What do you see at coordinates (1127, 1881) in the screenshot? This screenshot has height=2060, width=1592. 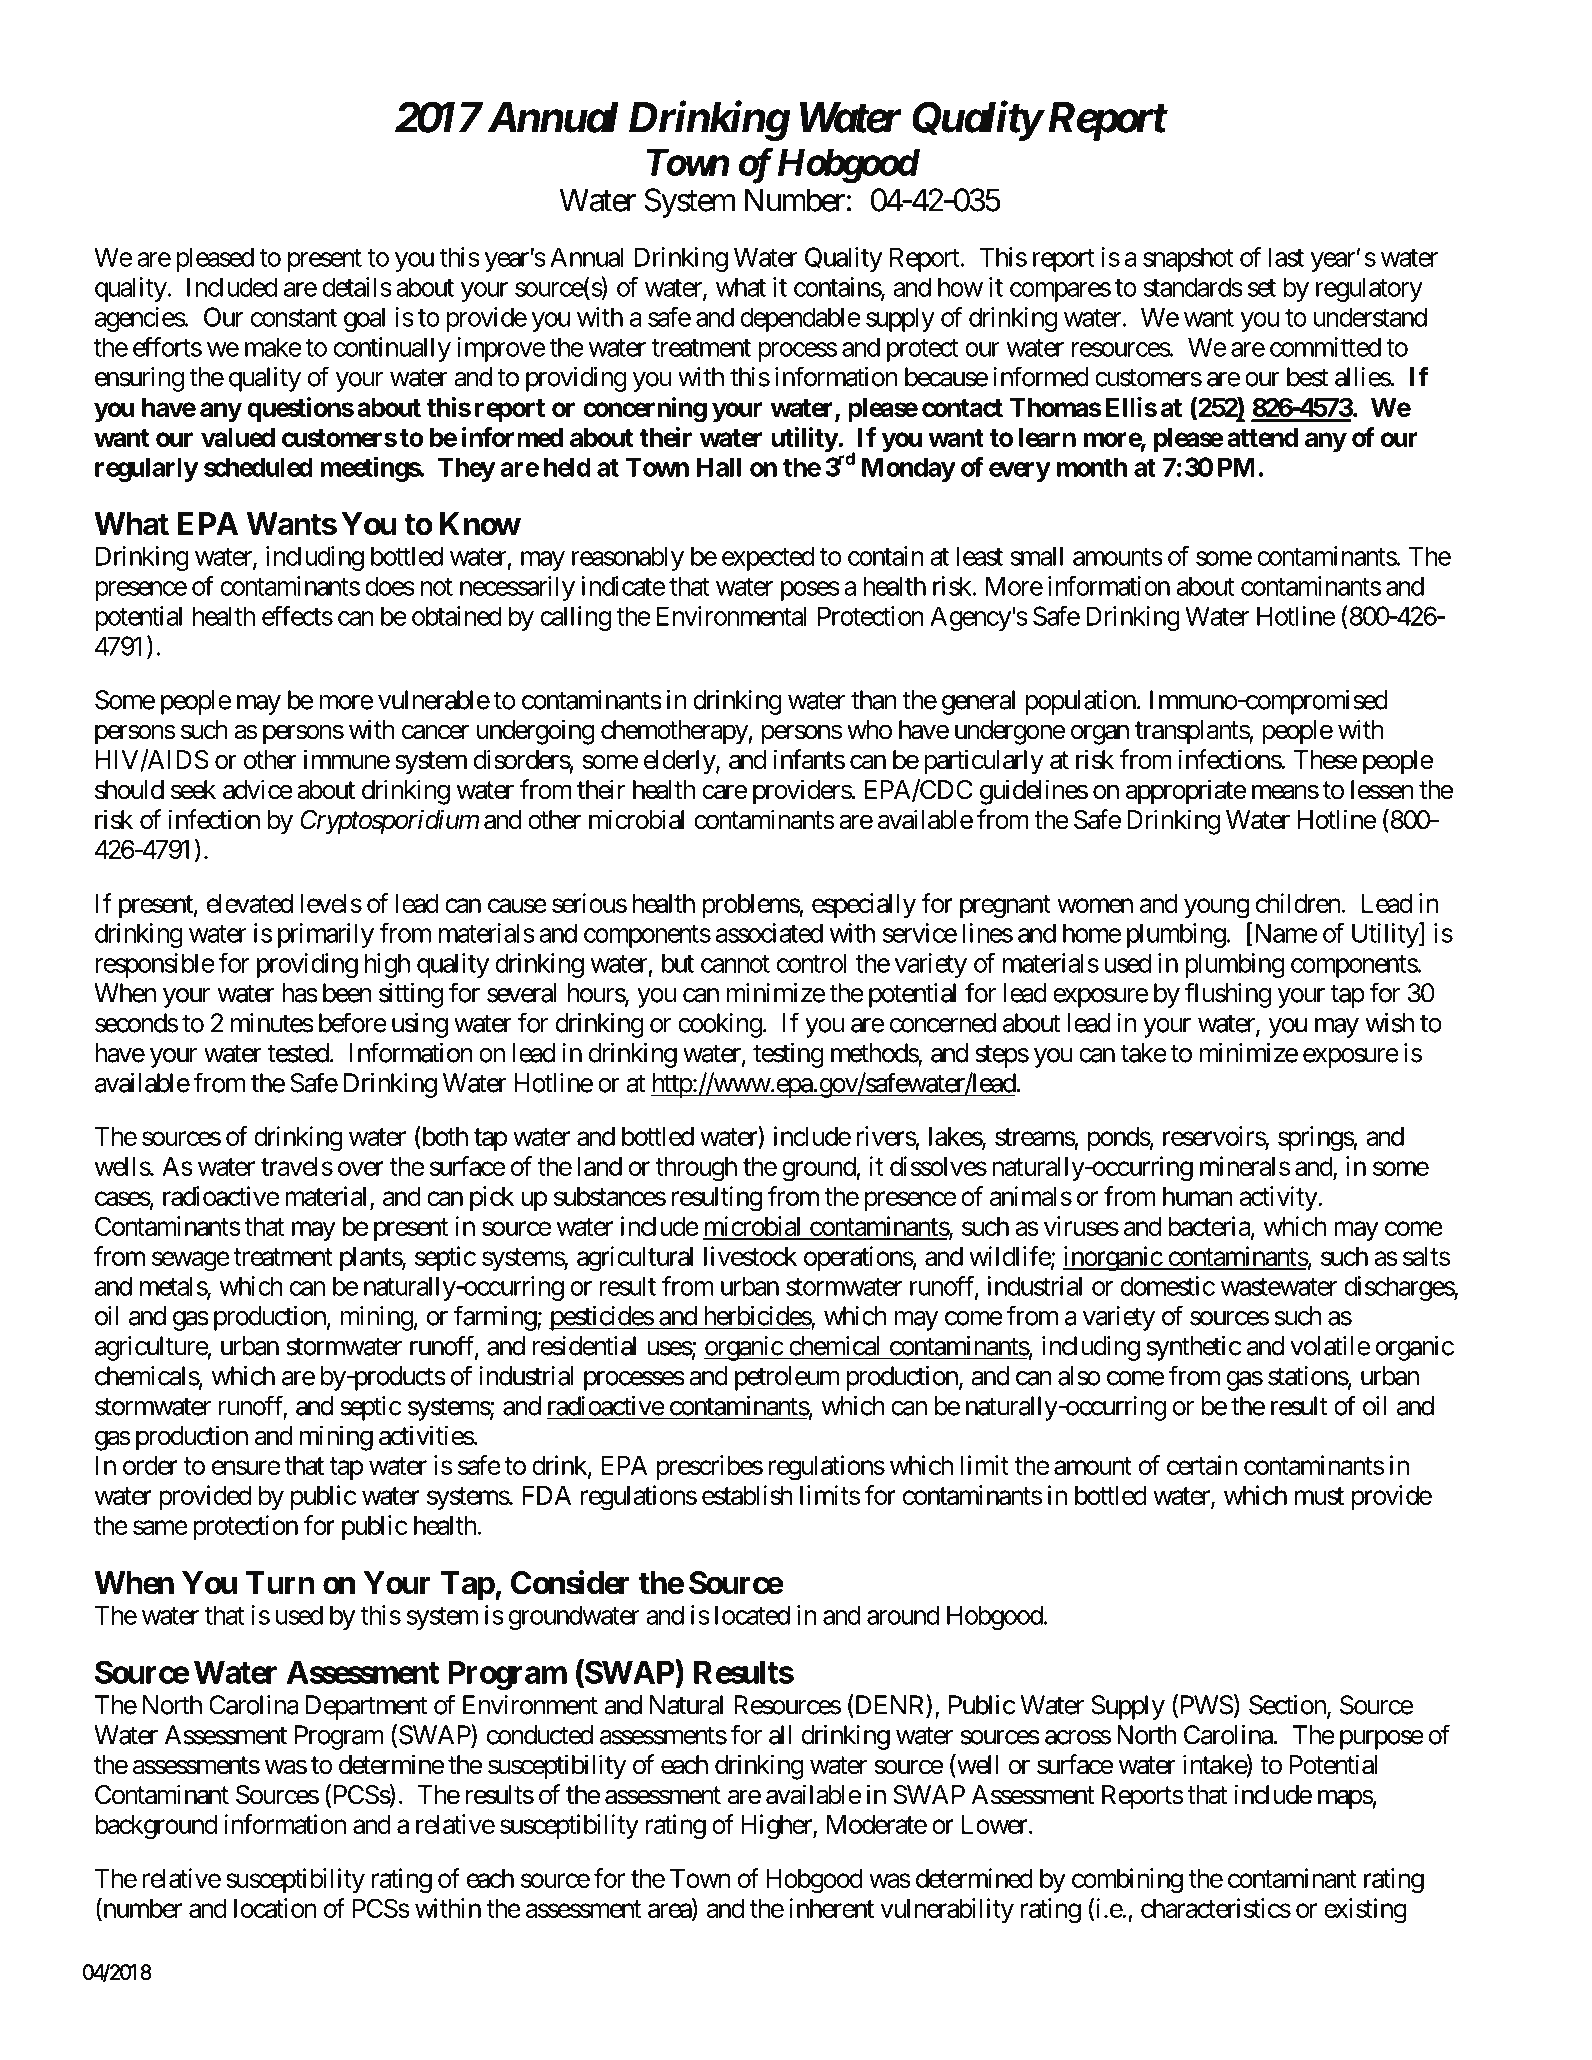 I see `combining` at bounding box center [1127, 1881].
